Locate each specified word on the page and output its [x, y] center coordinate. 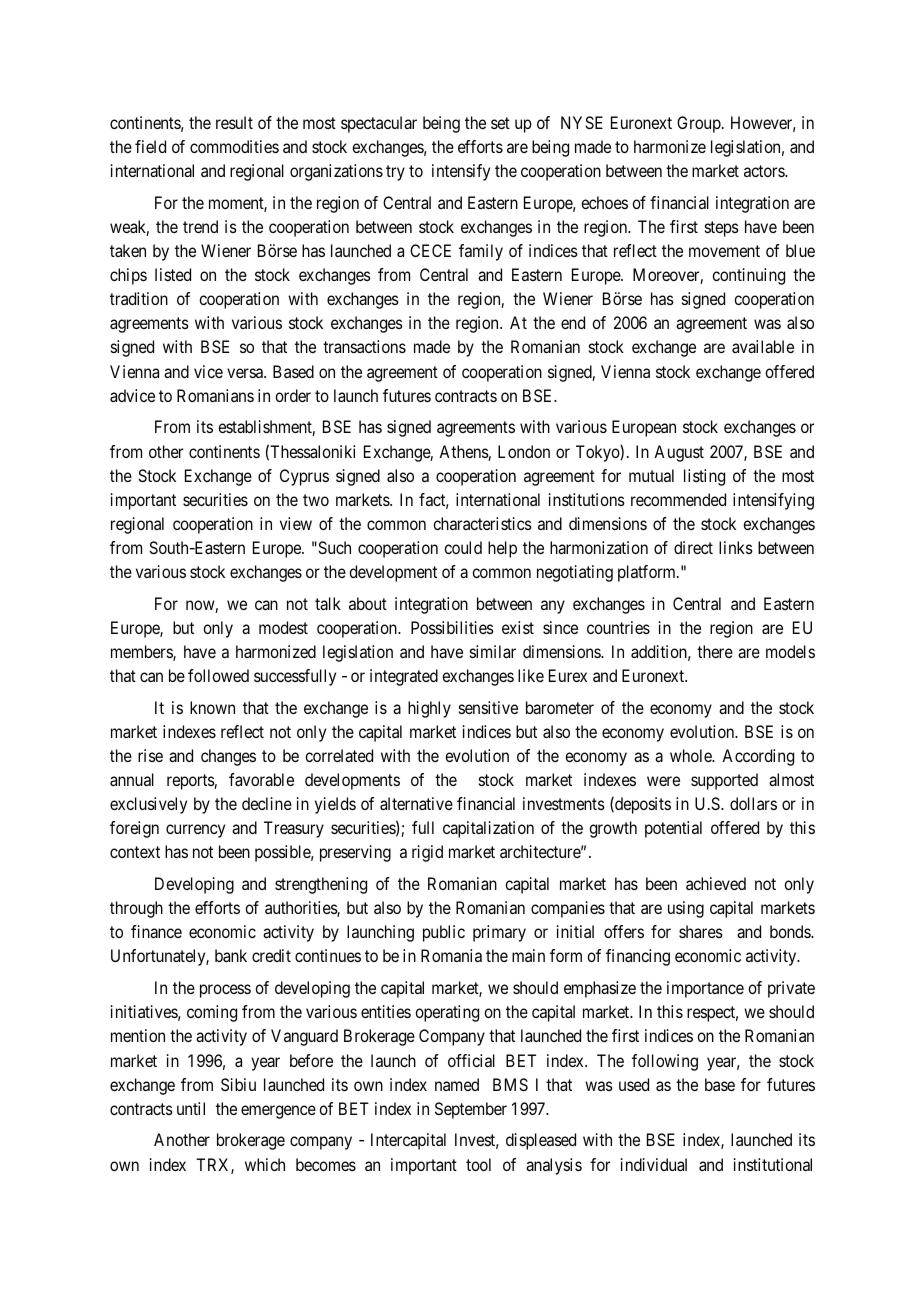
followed [218, 675]
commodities [234, 146]
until [191, 1108]
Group [700, 124]
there [715, 651]
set [500, 123]
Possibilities [452, 627]
